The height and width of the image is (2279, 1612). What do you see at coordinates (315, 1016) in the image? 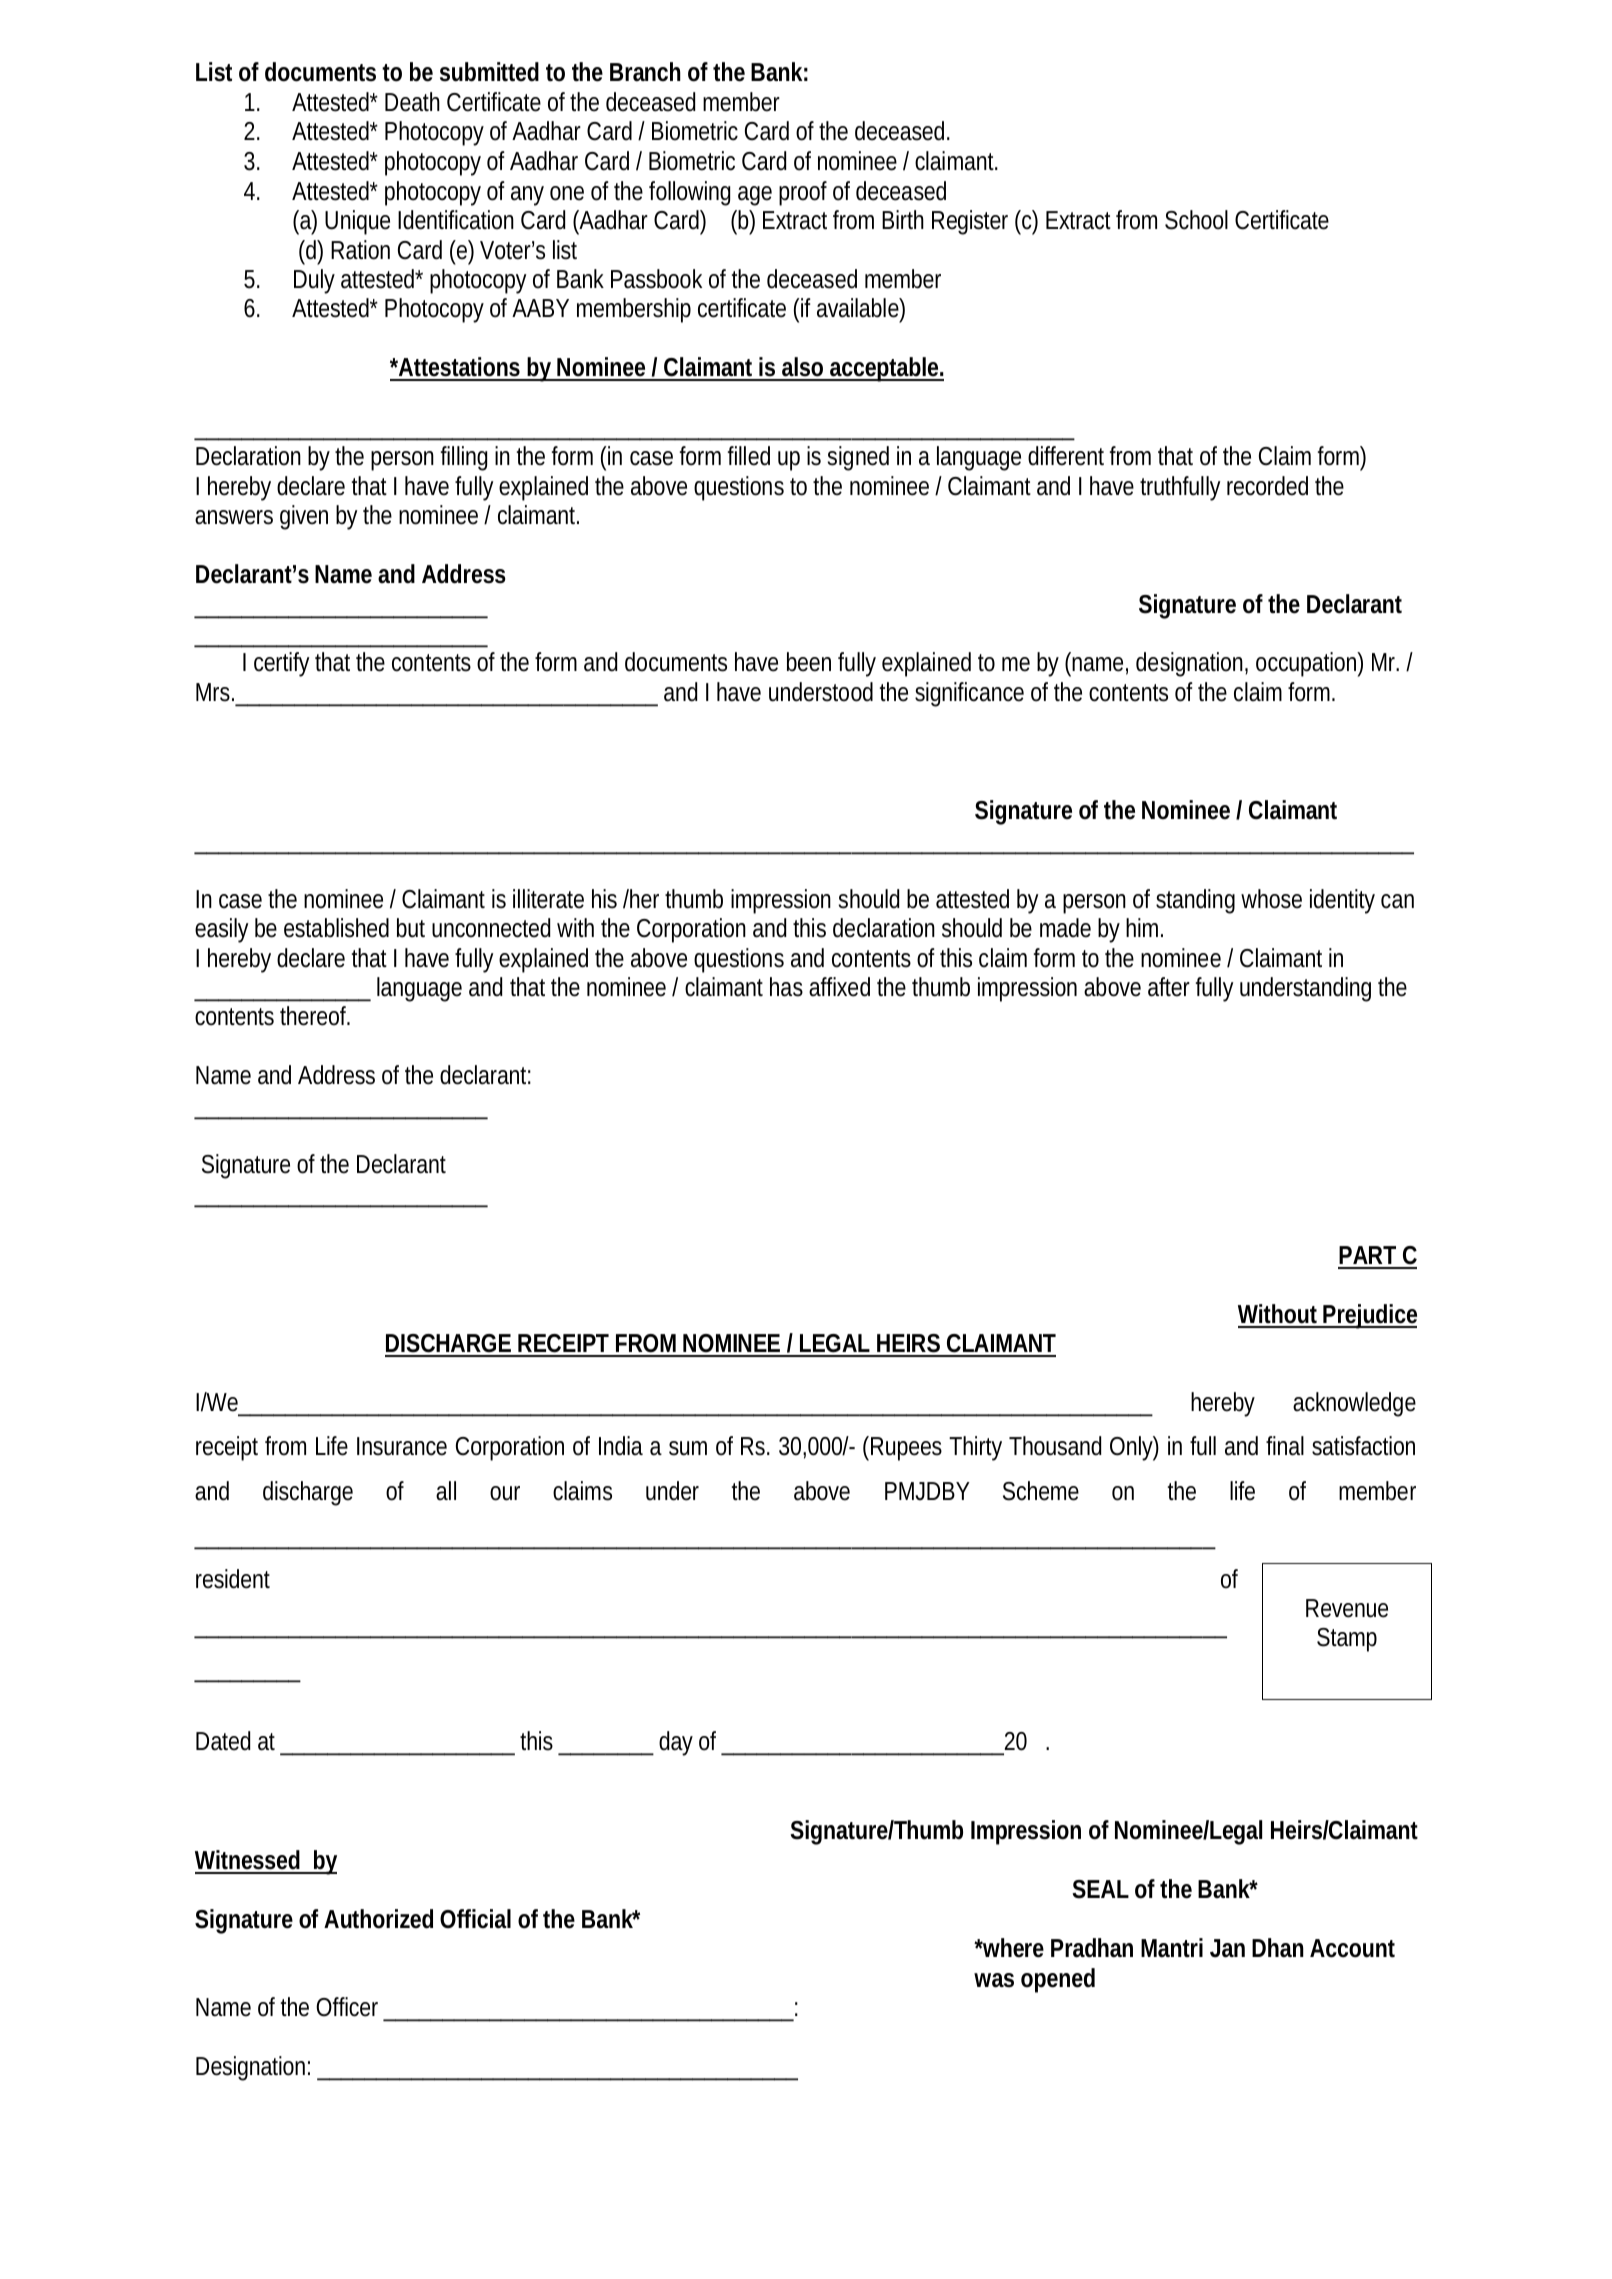
I see `thereof` at bounding box center [315, 1016].
